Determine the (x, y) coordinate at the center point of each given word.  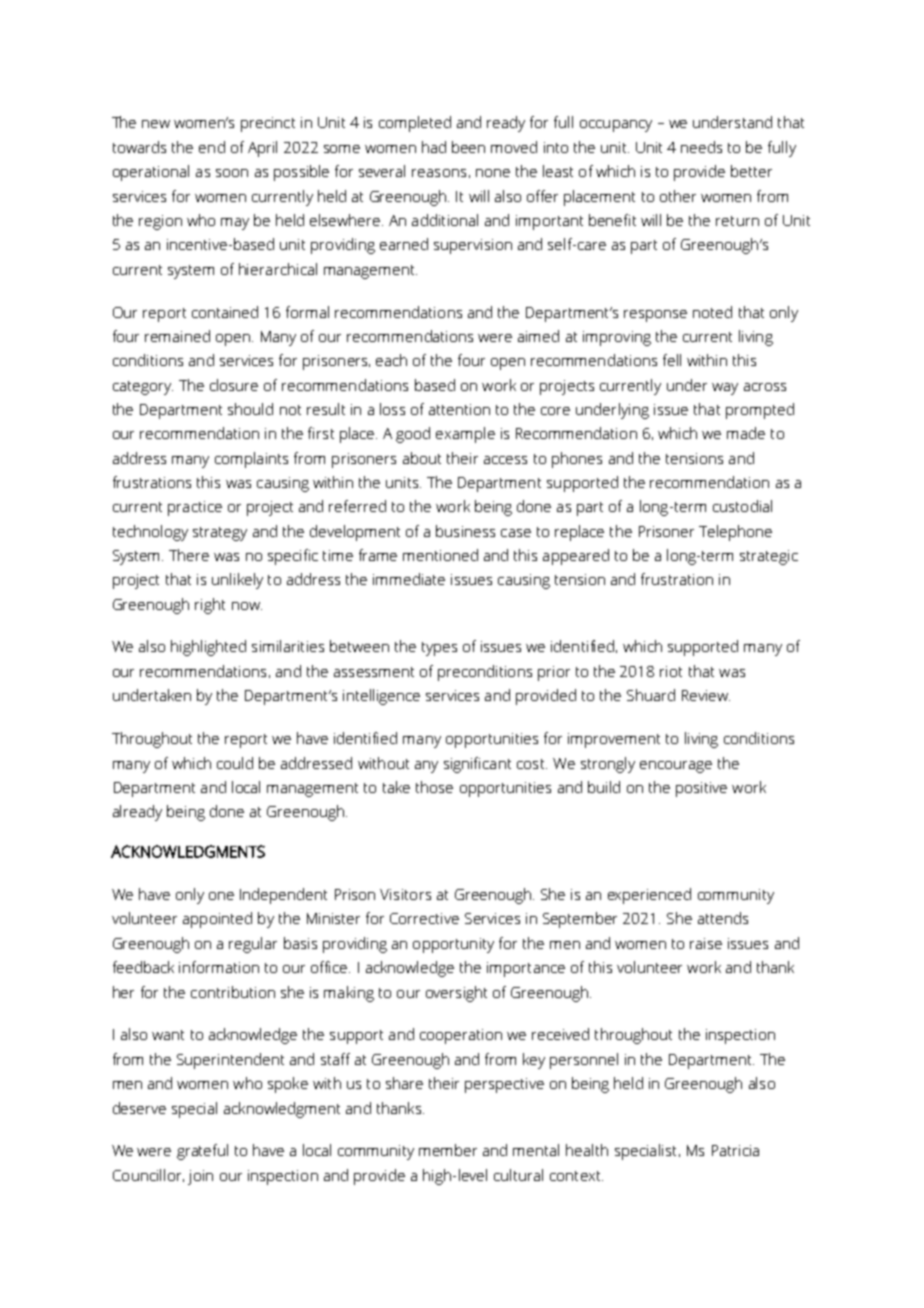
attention (459, 409)
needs (701, 147)
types (439, 649)
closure (234, 385)
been (468, 147)
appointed (217, 920)
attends (723, 918)
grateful (202, 1152)
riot (671, 671)
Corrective (424, 918)
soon (232, 173)
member (448, 1150)
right (210, 606)
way (725, 389)
